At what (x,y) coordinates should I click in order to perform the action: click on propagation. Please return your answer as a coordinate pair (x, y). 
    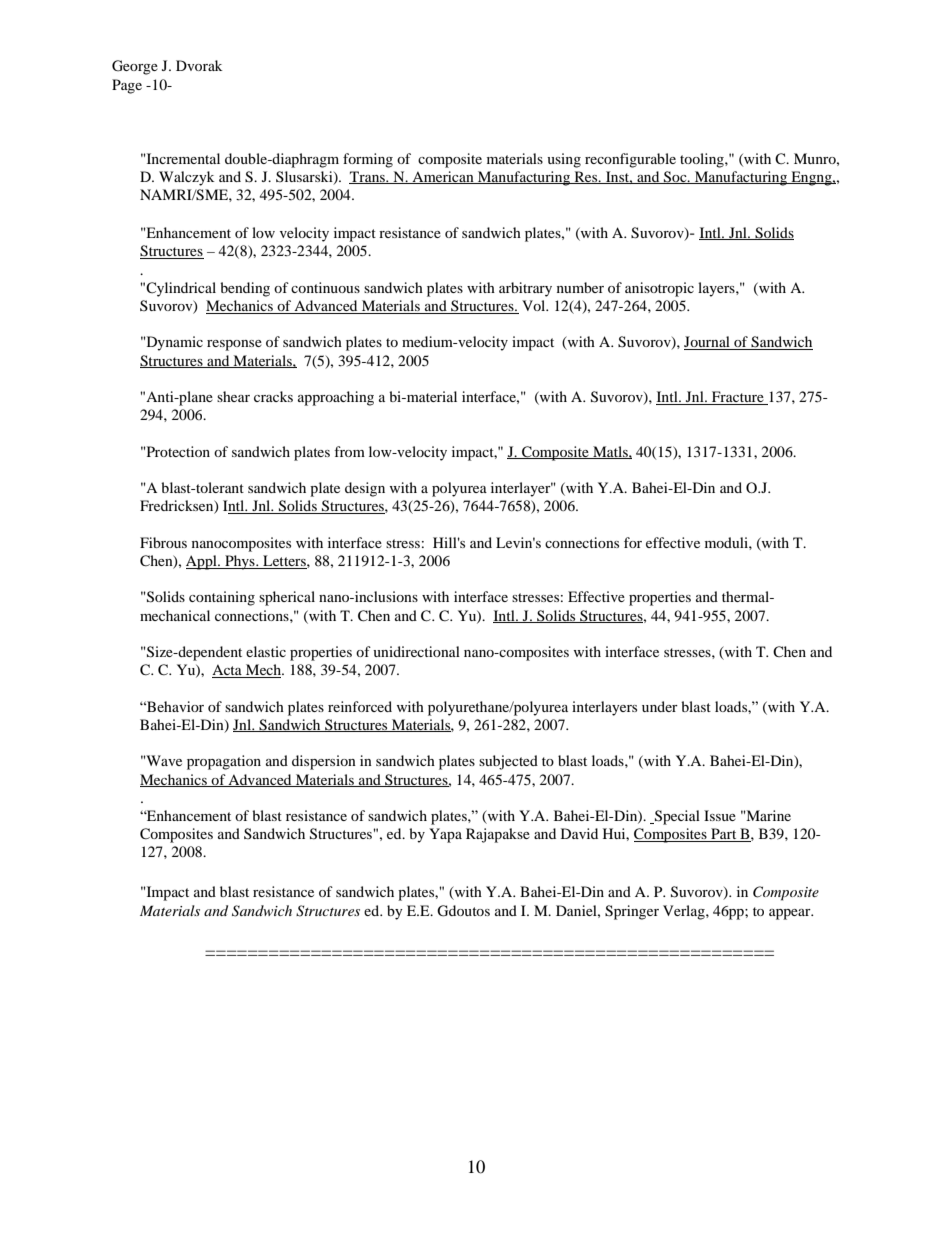
    Looking at the image, I should click on (224, 762).
